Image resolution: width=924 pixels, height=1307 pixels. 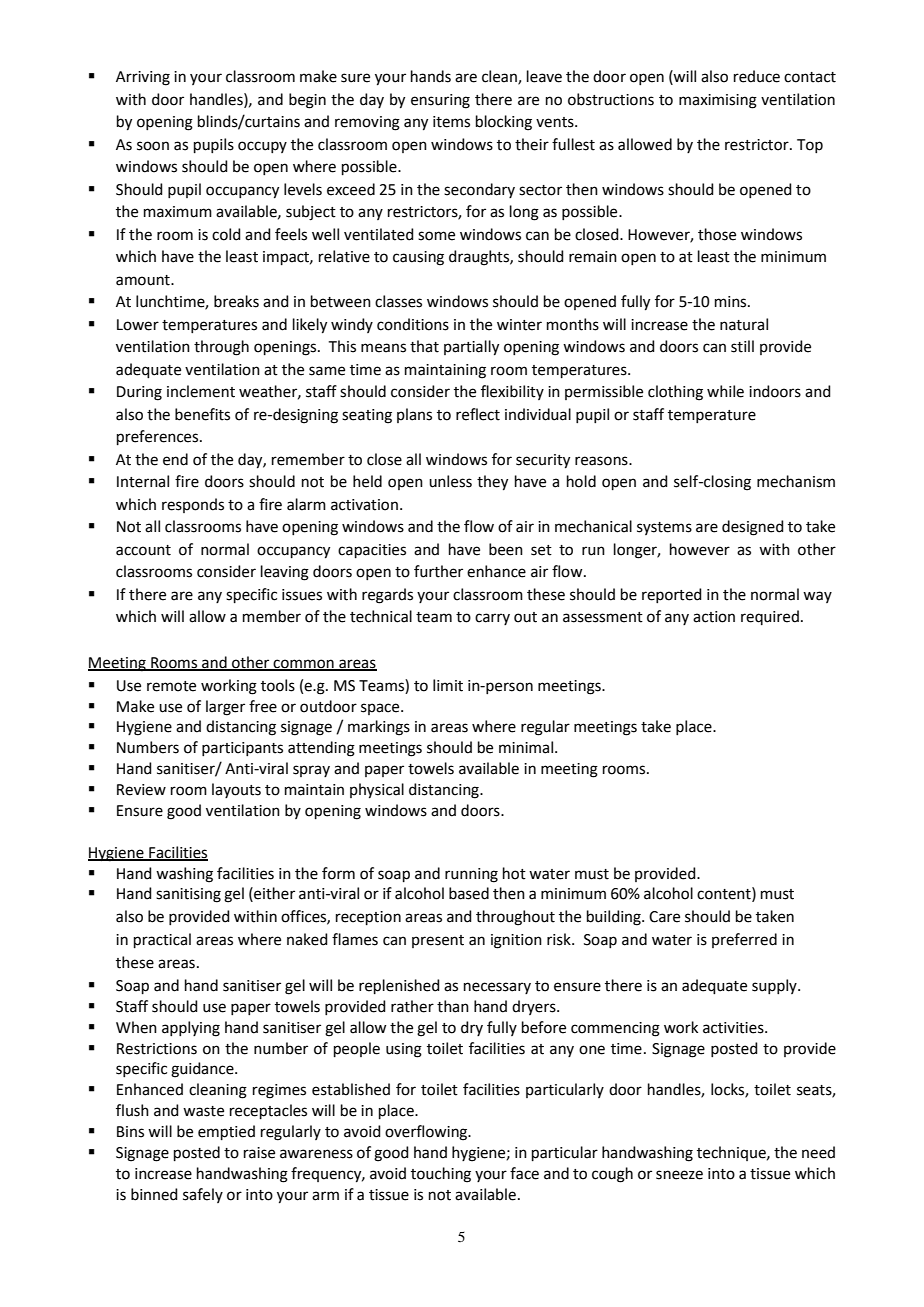 What do you see at coordinates (714, 617) in the image?
I see `action` at bounding box center [714, 617].
